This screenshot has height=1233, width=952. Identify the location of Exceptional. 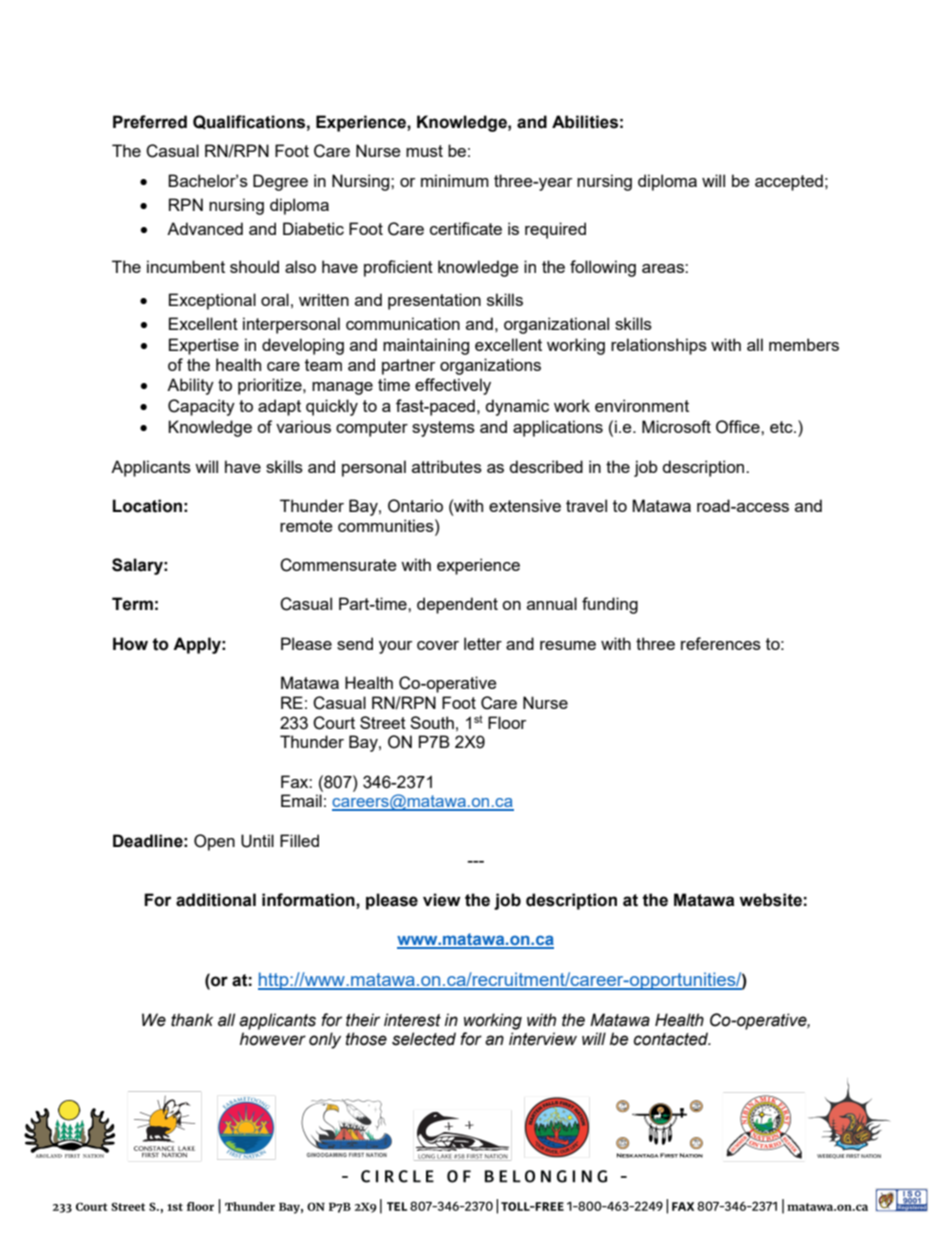
(212, 301).
